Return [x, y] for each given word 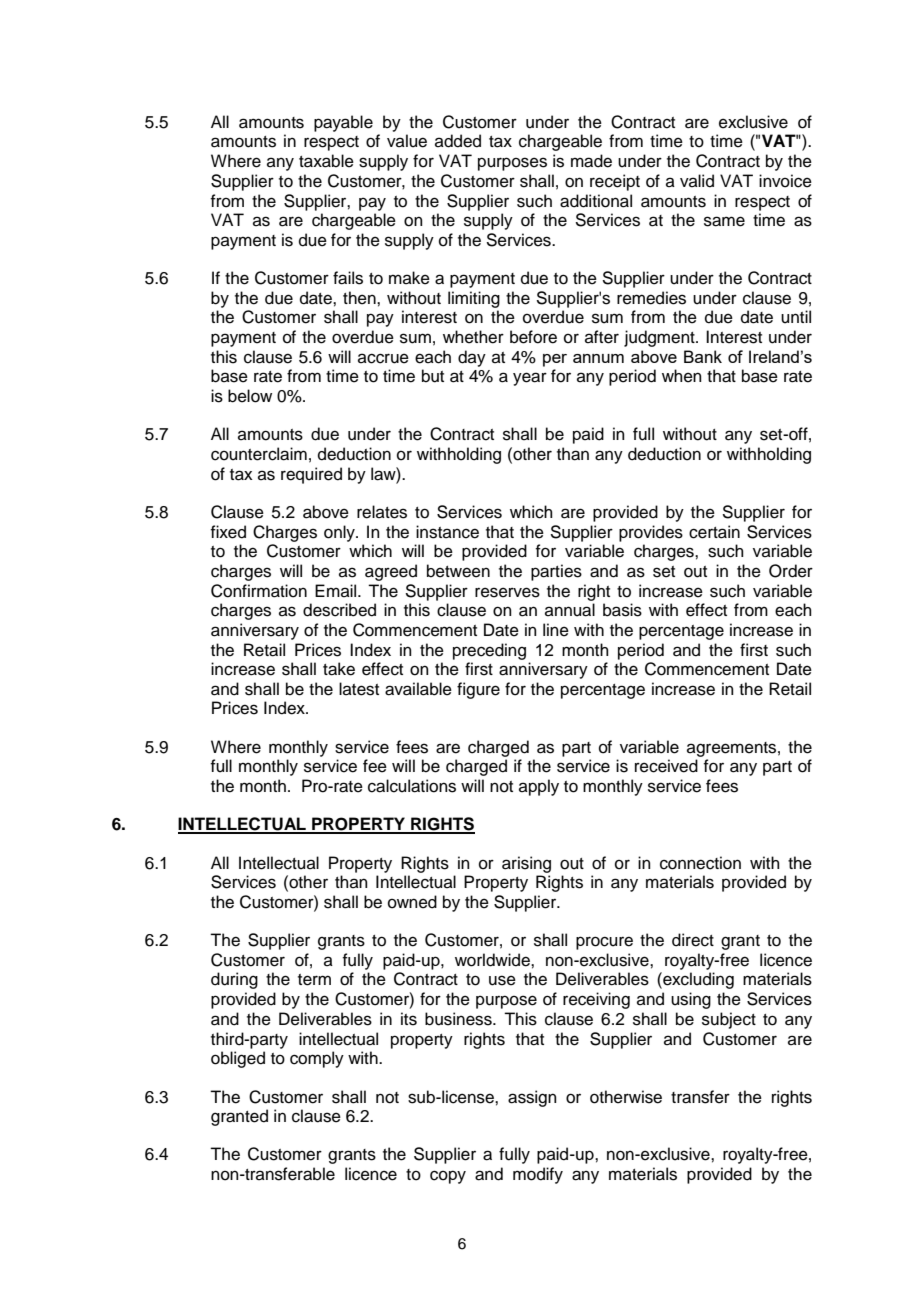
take [339, 669]
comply [317, 1059]
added [458, 141]
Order [791, 571]
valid [697, 181]
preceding [489, 651]
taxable [326, 161]
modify [538, 1175]
